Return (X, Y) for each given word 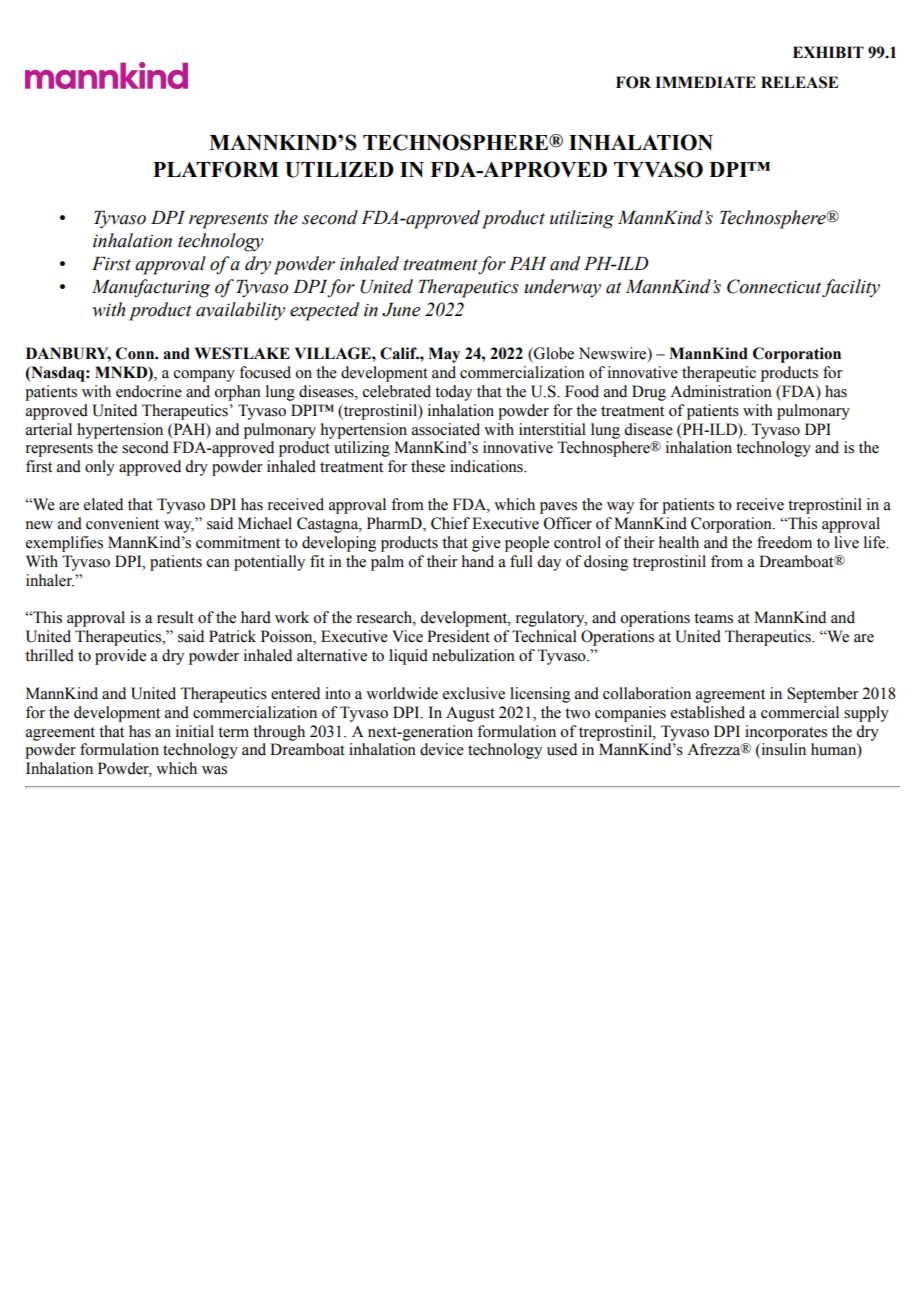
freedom (784, 542)
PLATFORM (216, 169)
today (453, 393)
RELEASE (799, 82)
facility (851, 288)
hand (478, 561)
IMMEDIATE (705, 82)
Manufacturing (151, 288)
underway (563, 288)
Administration (721, 391)
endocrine (149, 391)
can (218, 563)
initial (195, 731)
